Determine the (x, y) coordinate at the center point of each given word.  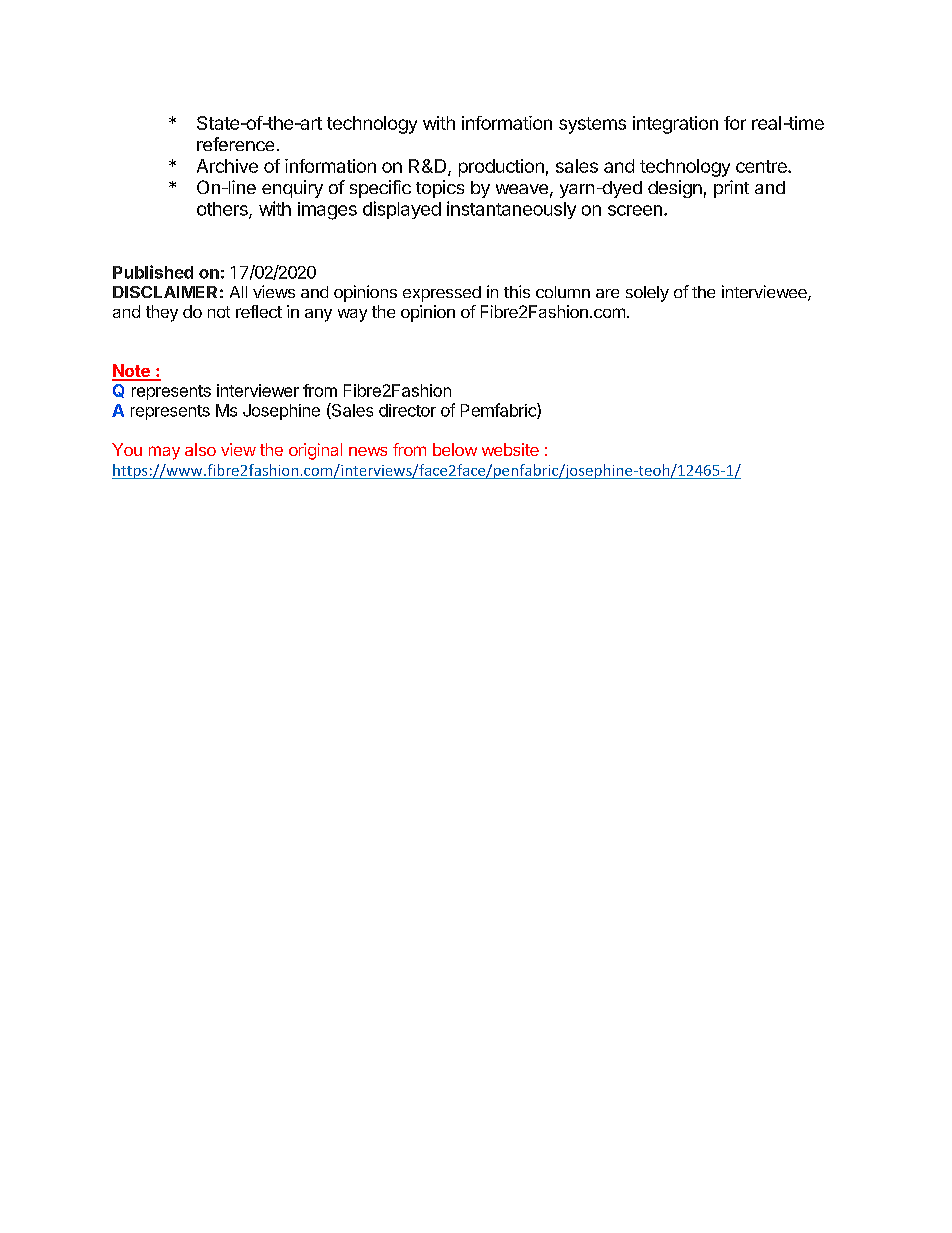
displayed (402, 210)
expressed (442, 294)
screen (635, 210)
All (238, 292)
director (407, 410)
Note (132, 372)
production (501, 168)
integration (675, 125)
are (607, 293)
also (200, 449)
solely (647, 294)
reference (235, 144)
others (223, 210)
